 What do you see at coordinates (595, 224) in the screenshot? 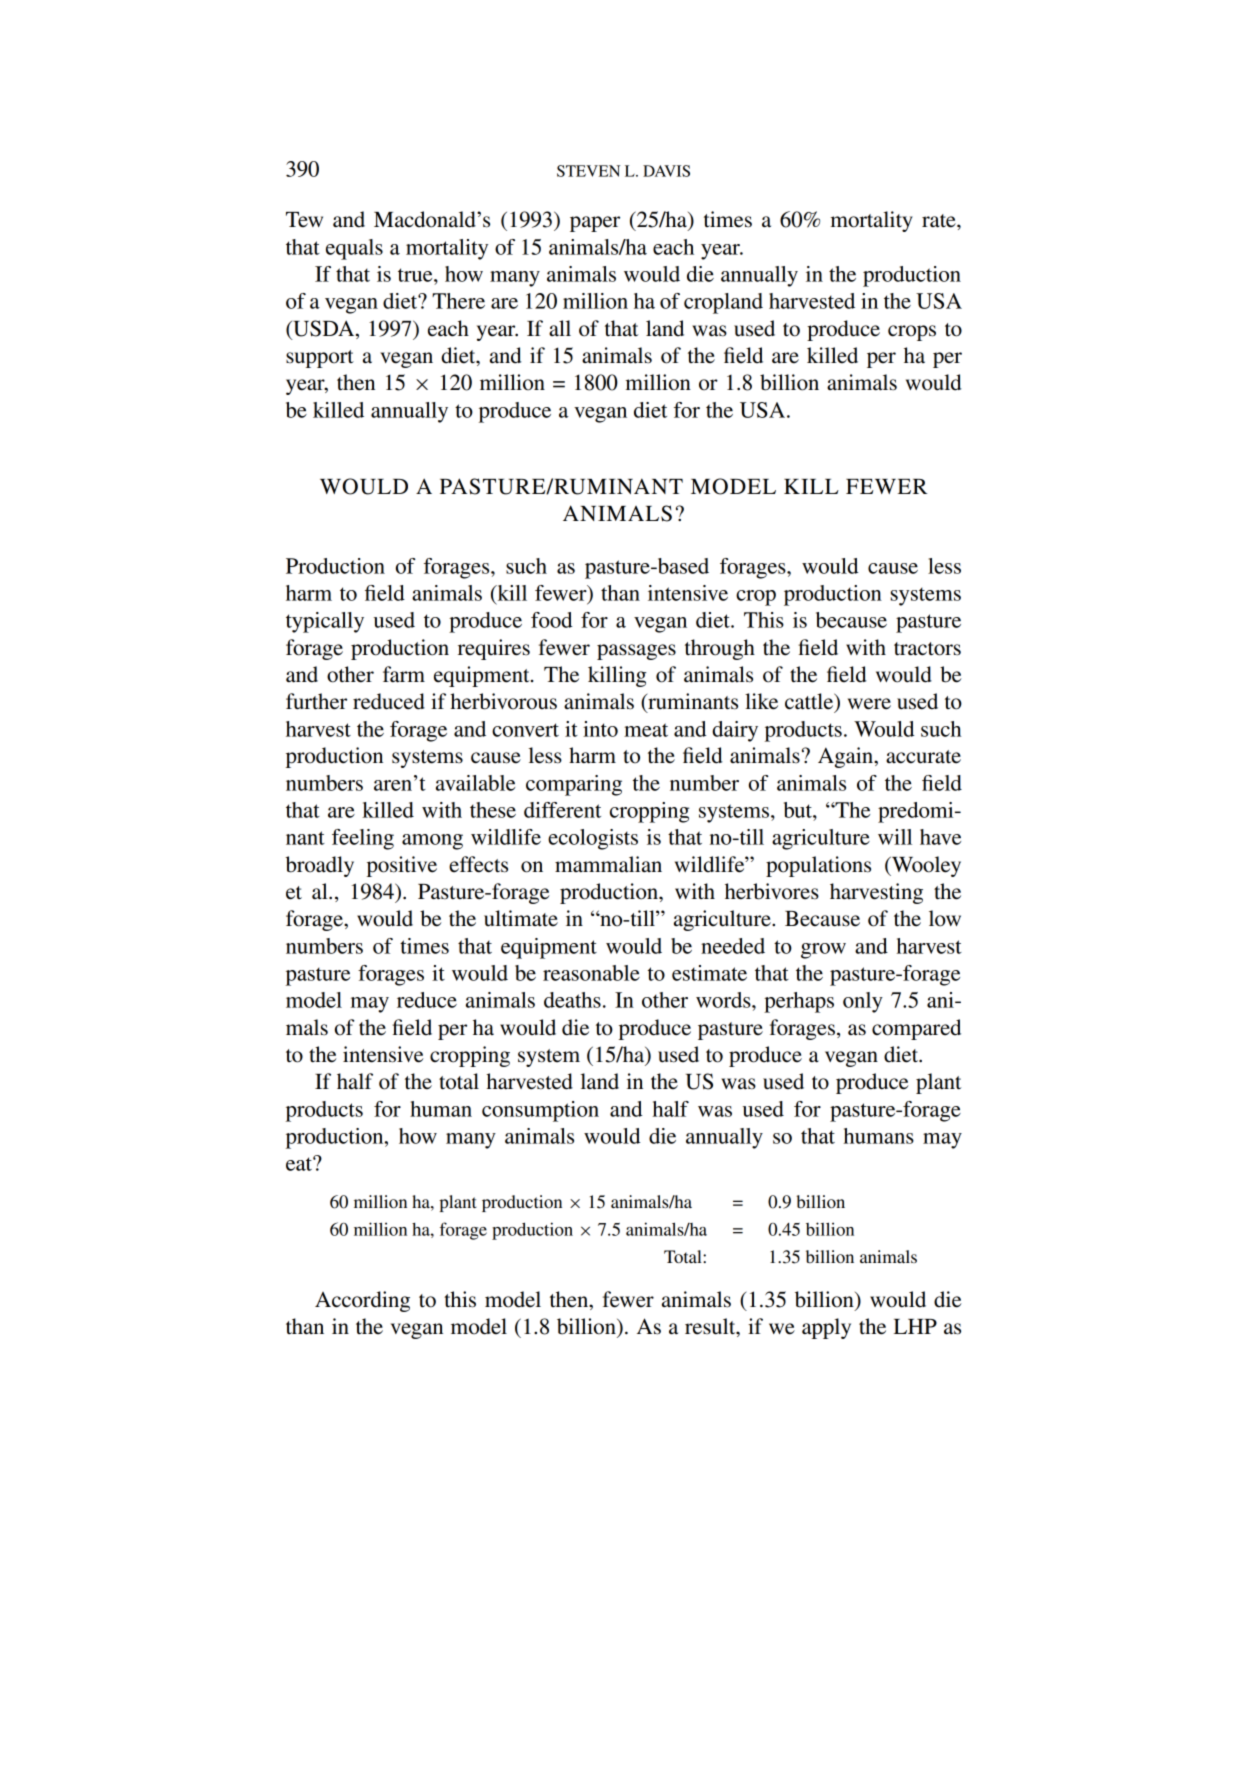
I see `paper` at bounding box center [595, 224].
